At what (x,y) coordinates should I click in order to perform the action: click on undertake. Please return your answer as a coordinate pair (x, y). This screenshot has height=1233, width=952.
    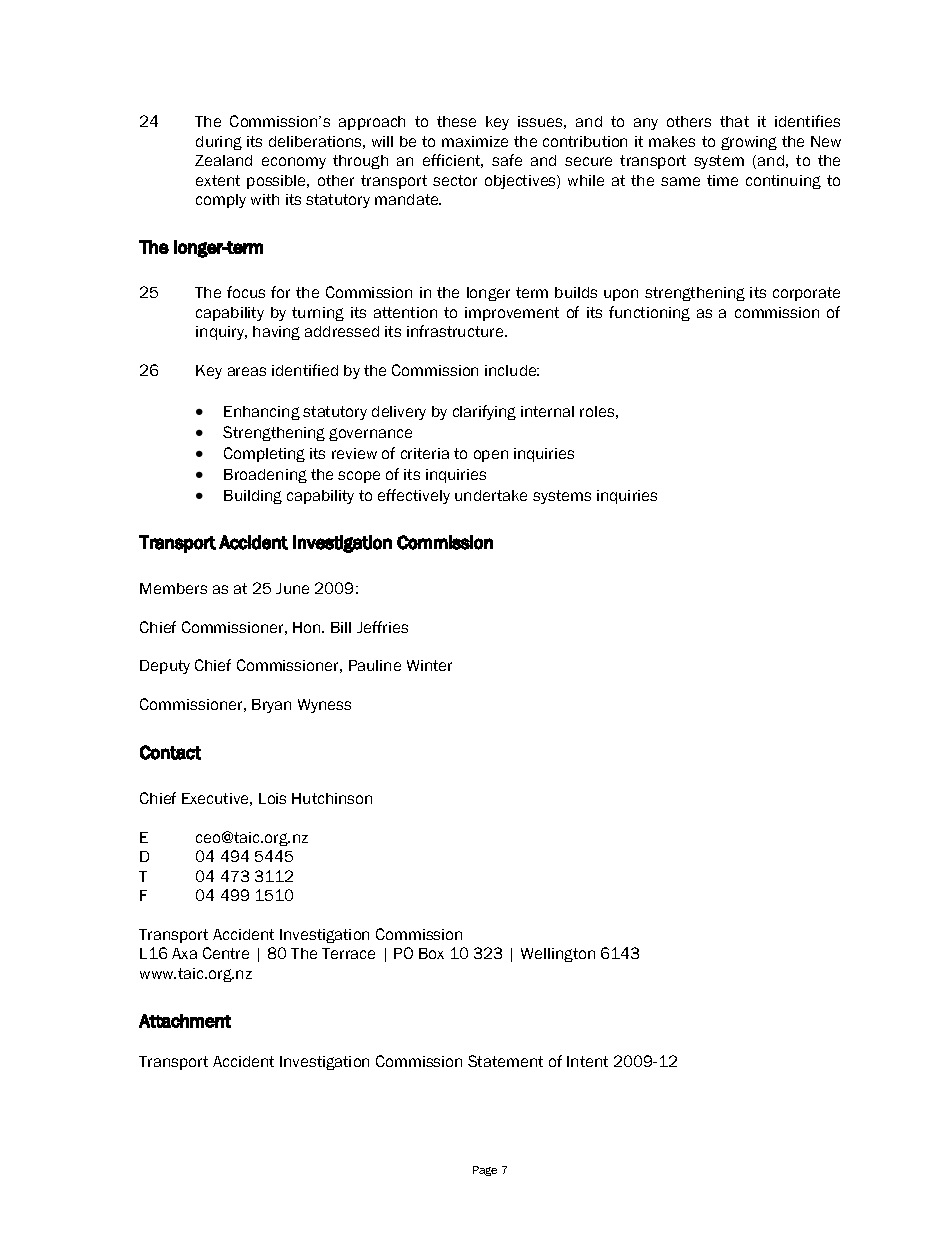
    Looking at the image, I should click on (491, 495).
